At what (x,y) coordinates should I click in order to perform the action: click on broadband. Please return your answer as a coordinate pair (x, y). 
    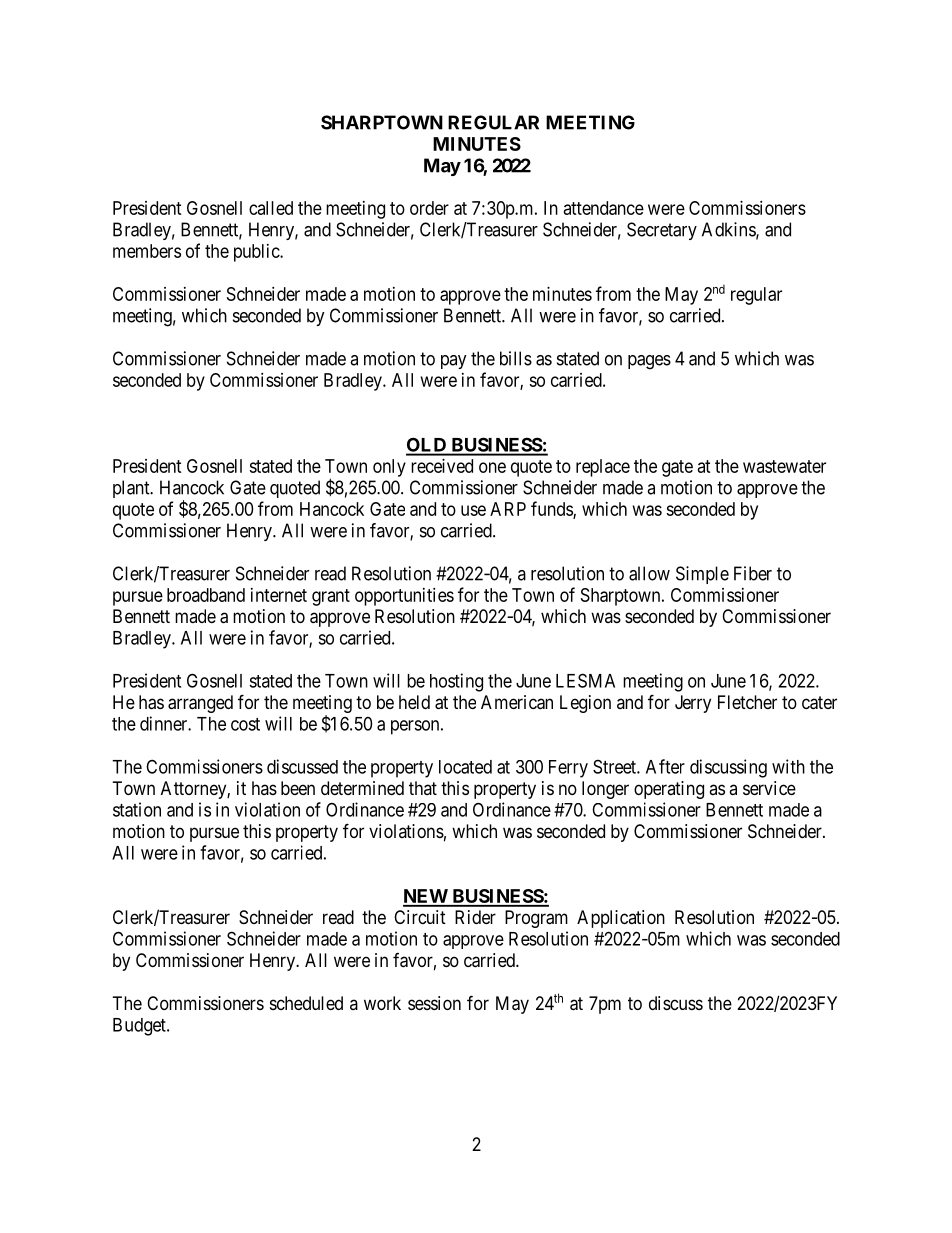
    Looking at the image, I should click on (206, 595).
